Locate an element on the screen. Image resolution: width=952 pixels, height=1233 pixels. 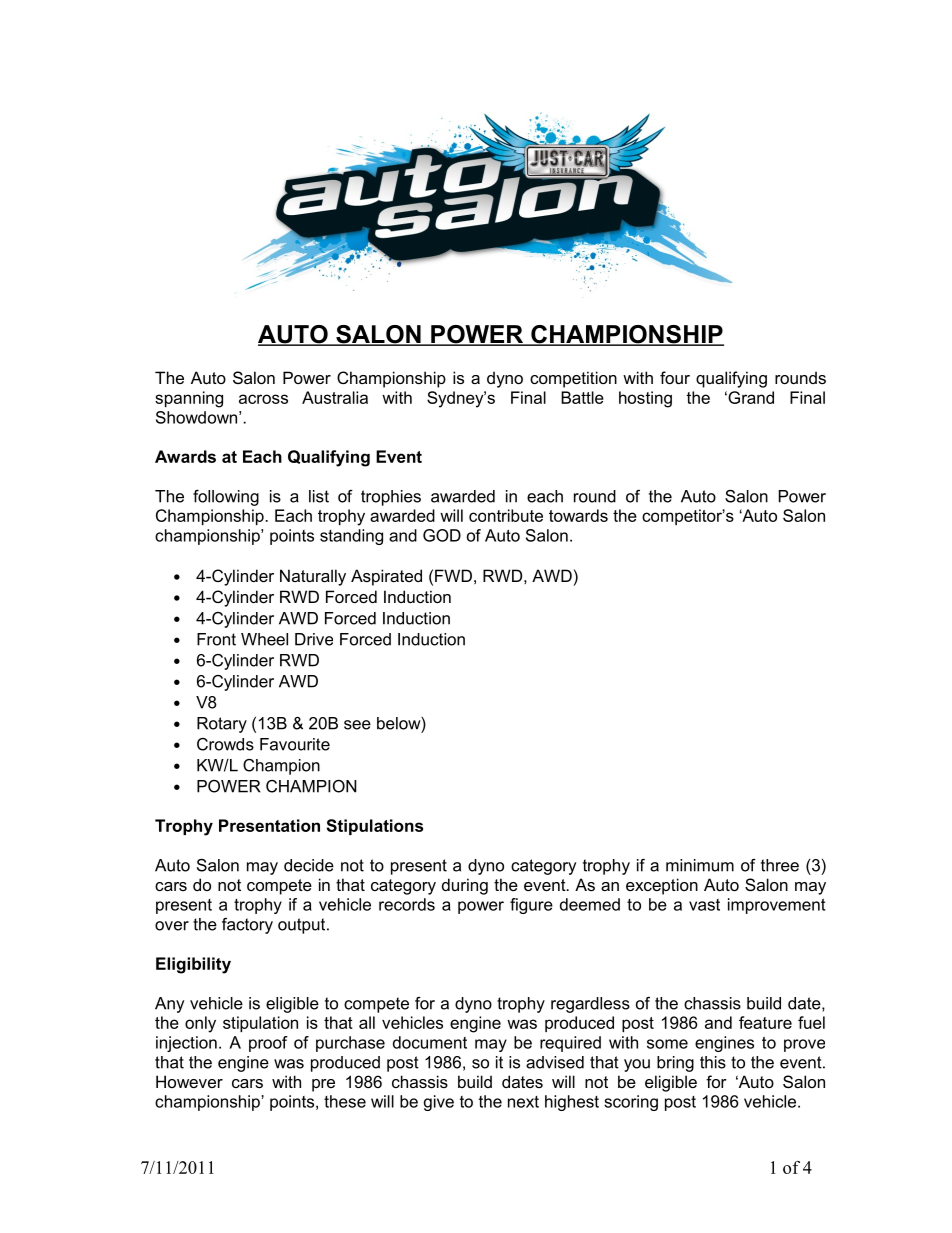
four is located at coordinates (675, 377).
